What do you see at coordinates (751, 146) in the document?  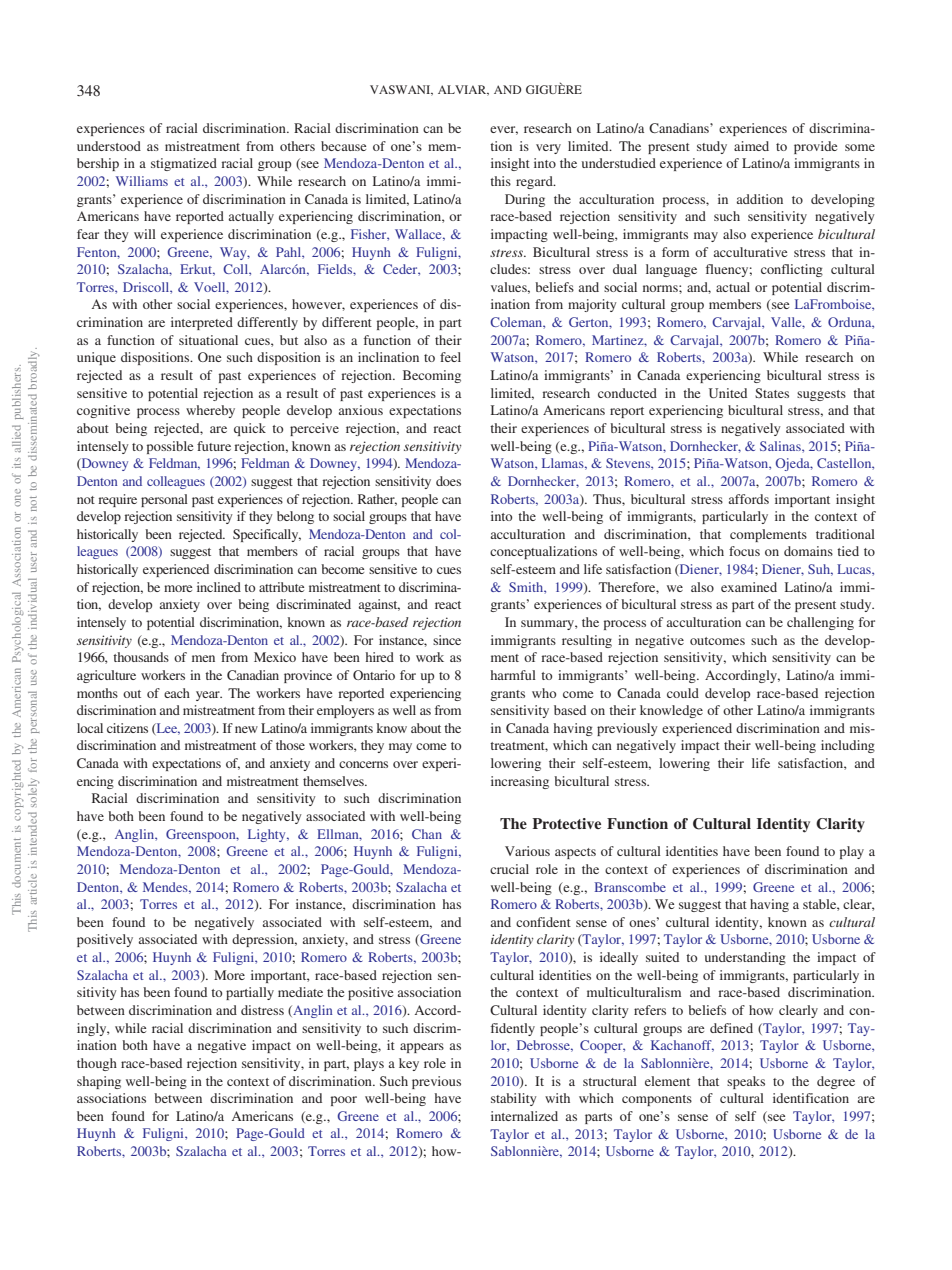 I see `aimed` at bounding box center [751, 146].
